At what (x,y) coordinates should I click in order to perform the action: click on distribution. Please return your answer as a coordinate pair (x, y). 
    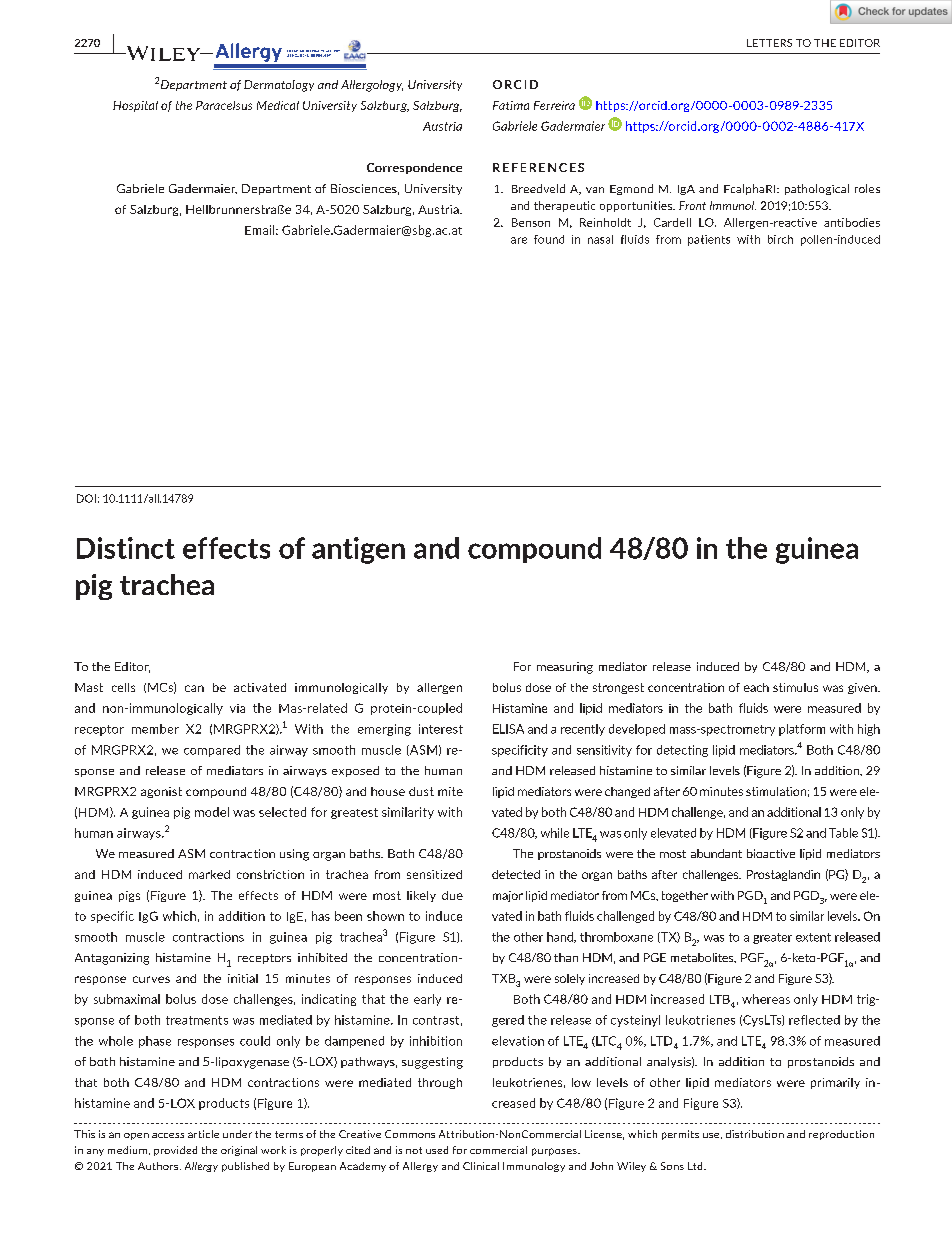
    Looking at the image, I should click on (755, 1134).
